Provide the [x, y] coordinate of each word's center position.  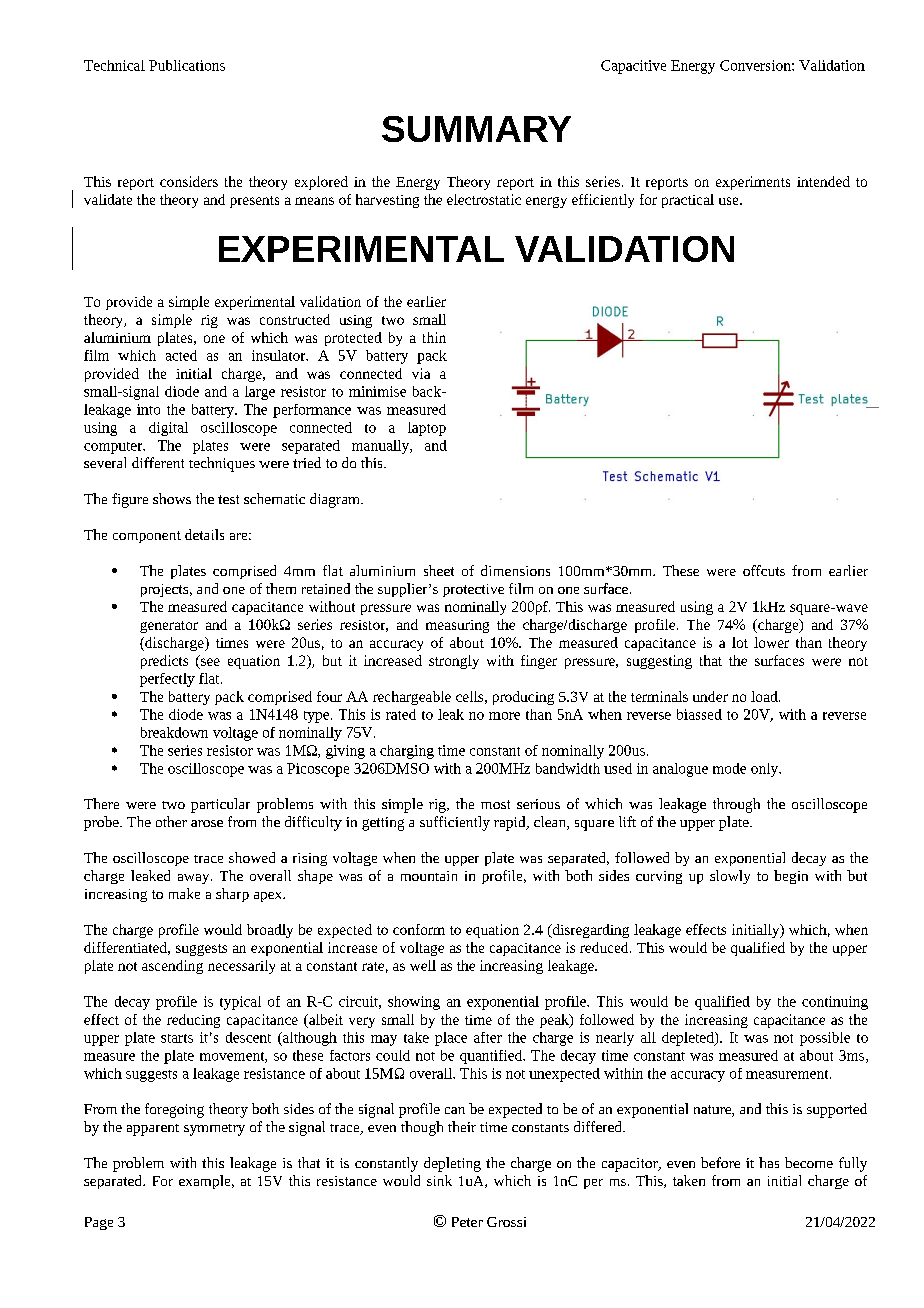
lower [771, 642]
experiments [753, 183]
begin [791, 877]
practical [688, 201]
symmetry [214, 1130]
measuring [457, 626]
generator [169, 627]
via [421, 373]
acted [181, 355]
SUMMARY [476, 129]
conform [419, 929]
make [184, 893]
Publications [187, 65]
